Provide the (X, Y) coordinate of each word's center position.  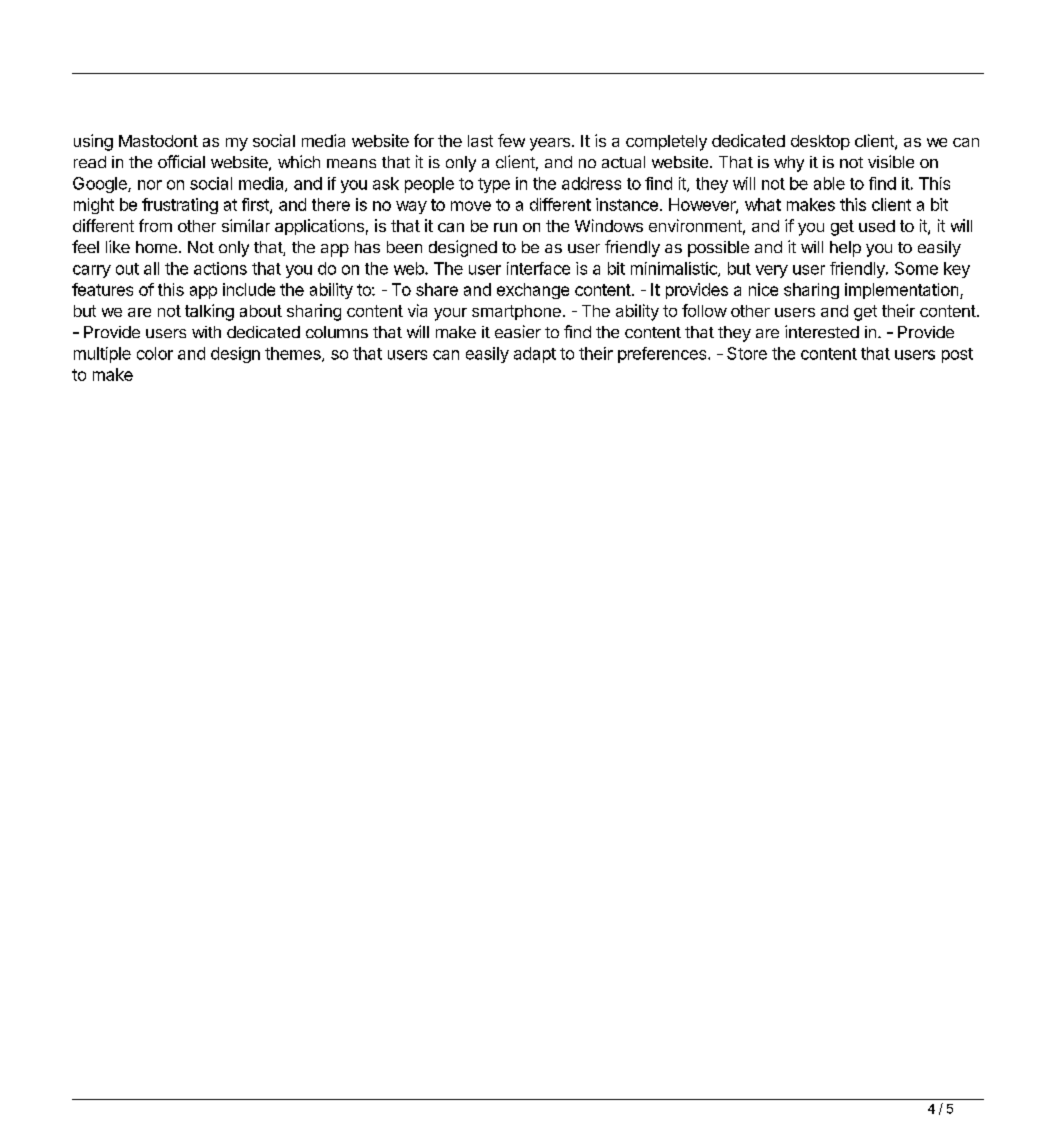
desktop (820, 142)
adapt (535, 355)
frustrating (180, 206)
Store (747, 353)
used (877, 226)
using (93, 142)
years (550, 144)
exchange (533, 291)
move (471, 206)
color (155, 353)
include (249, 289)
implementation (903, 291)
